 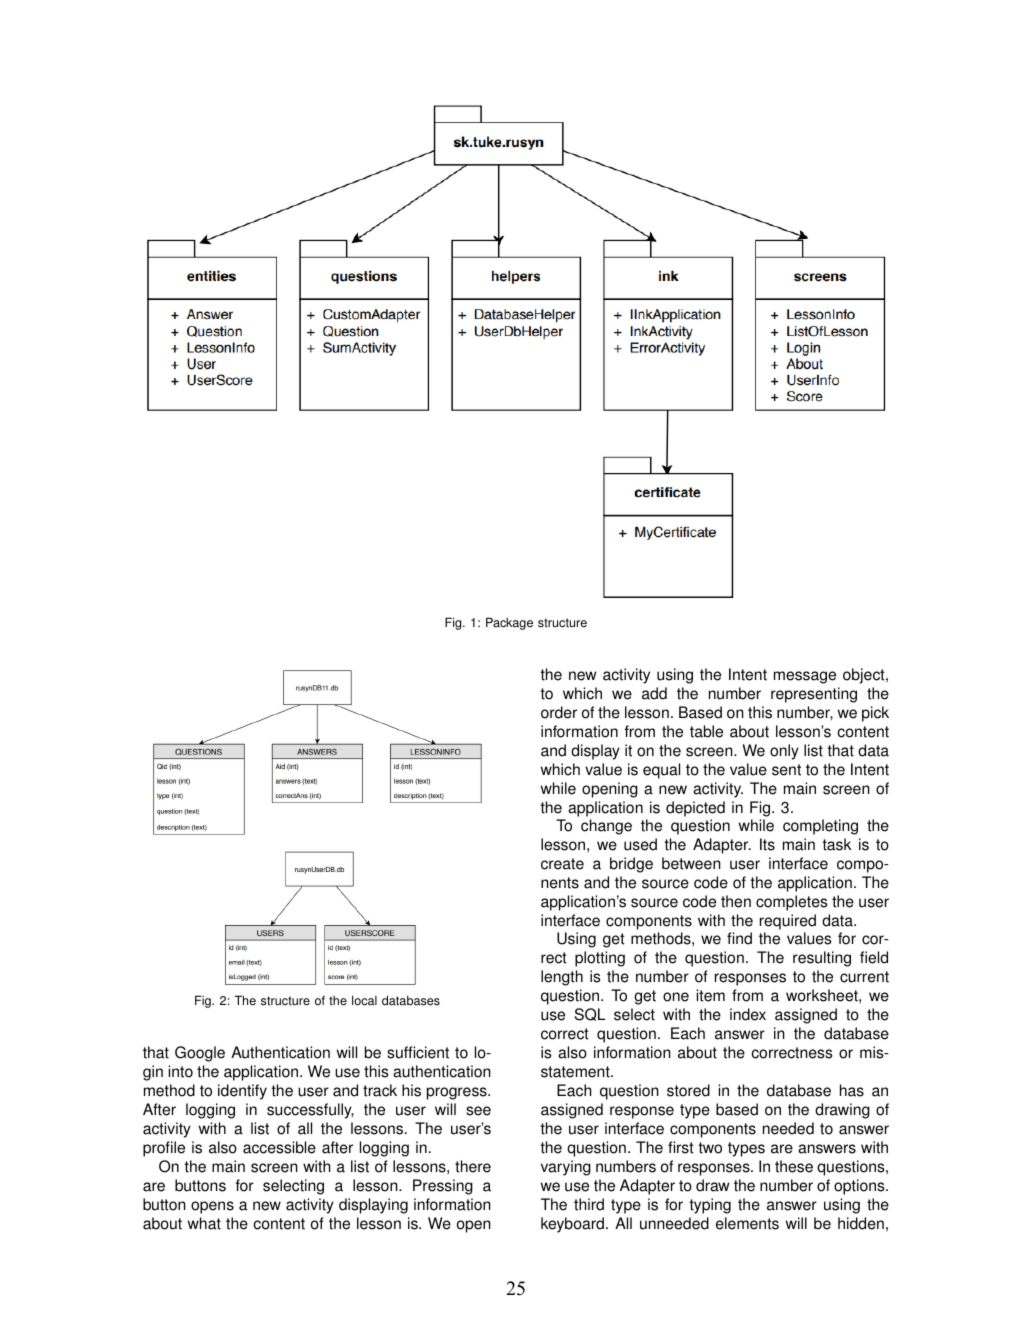 I want to click on completing, so click(x=820, y=827).
